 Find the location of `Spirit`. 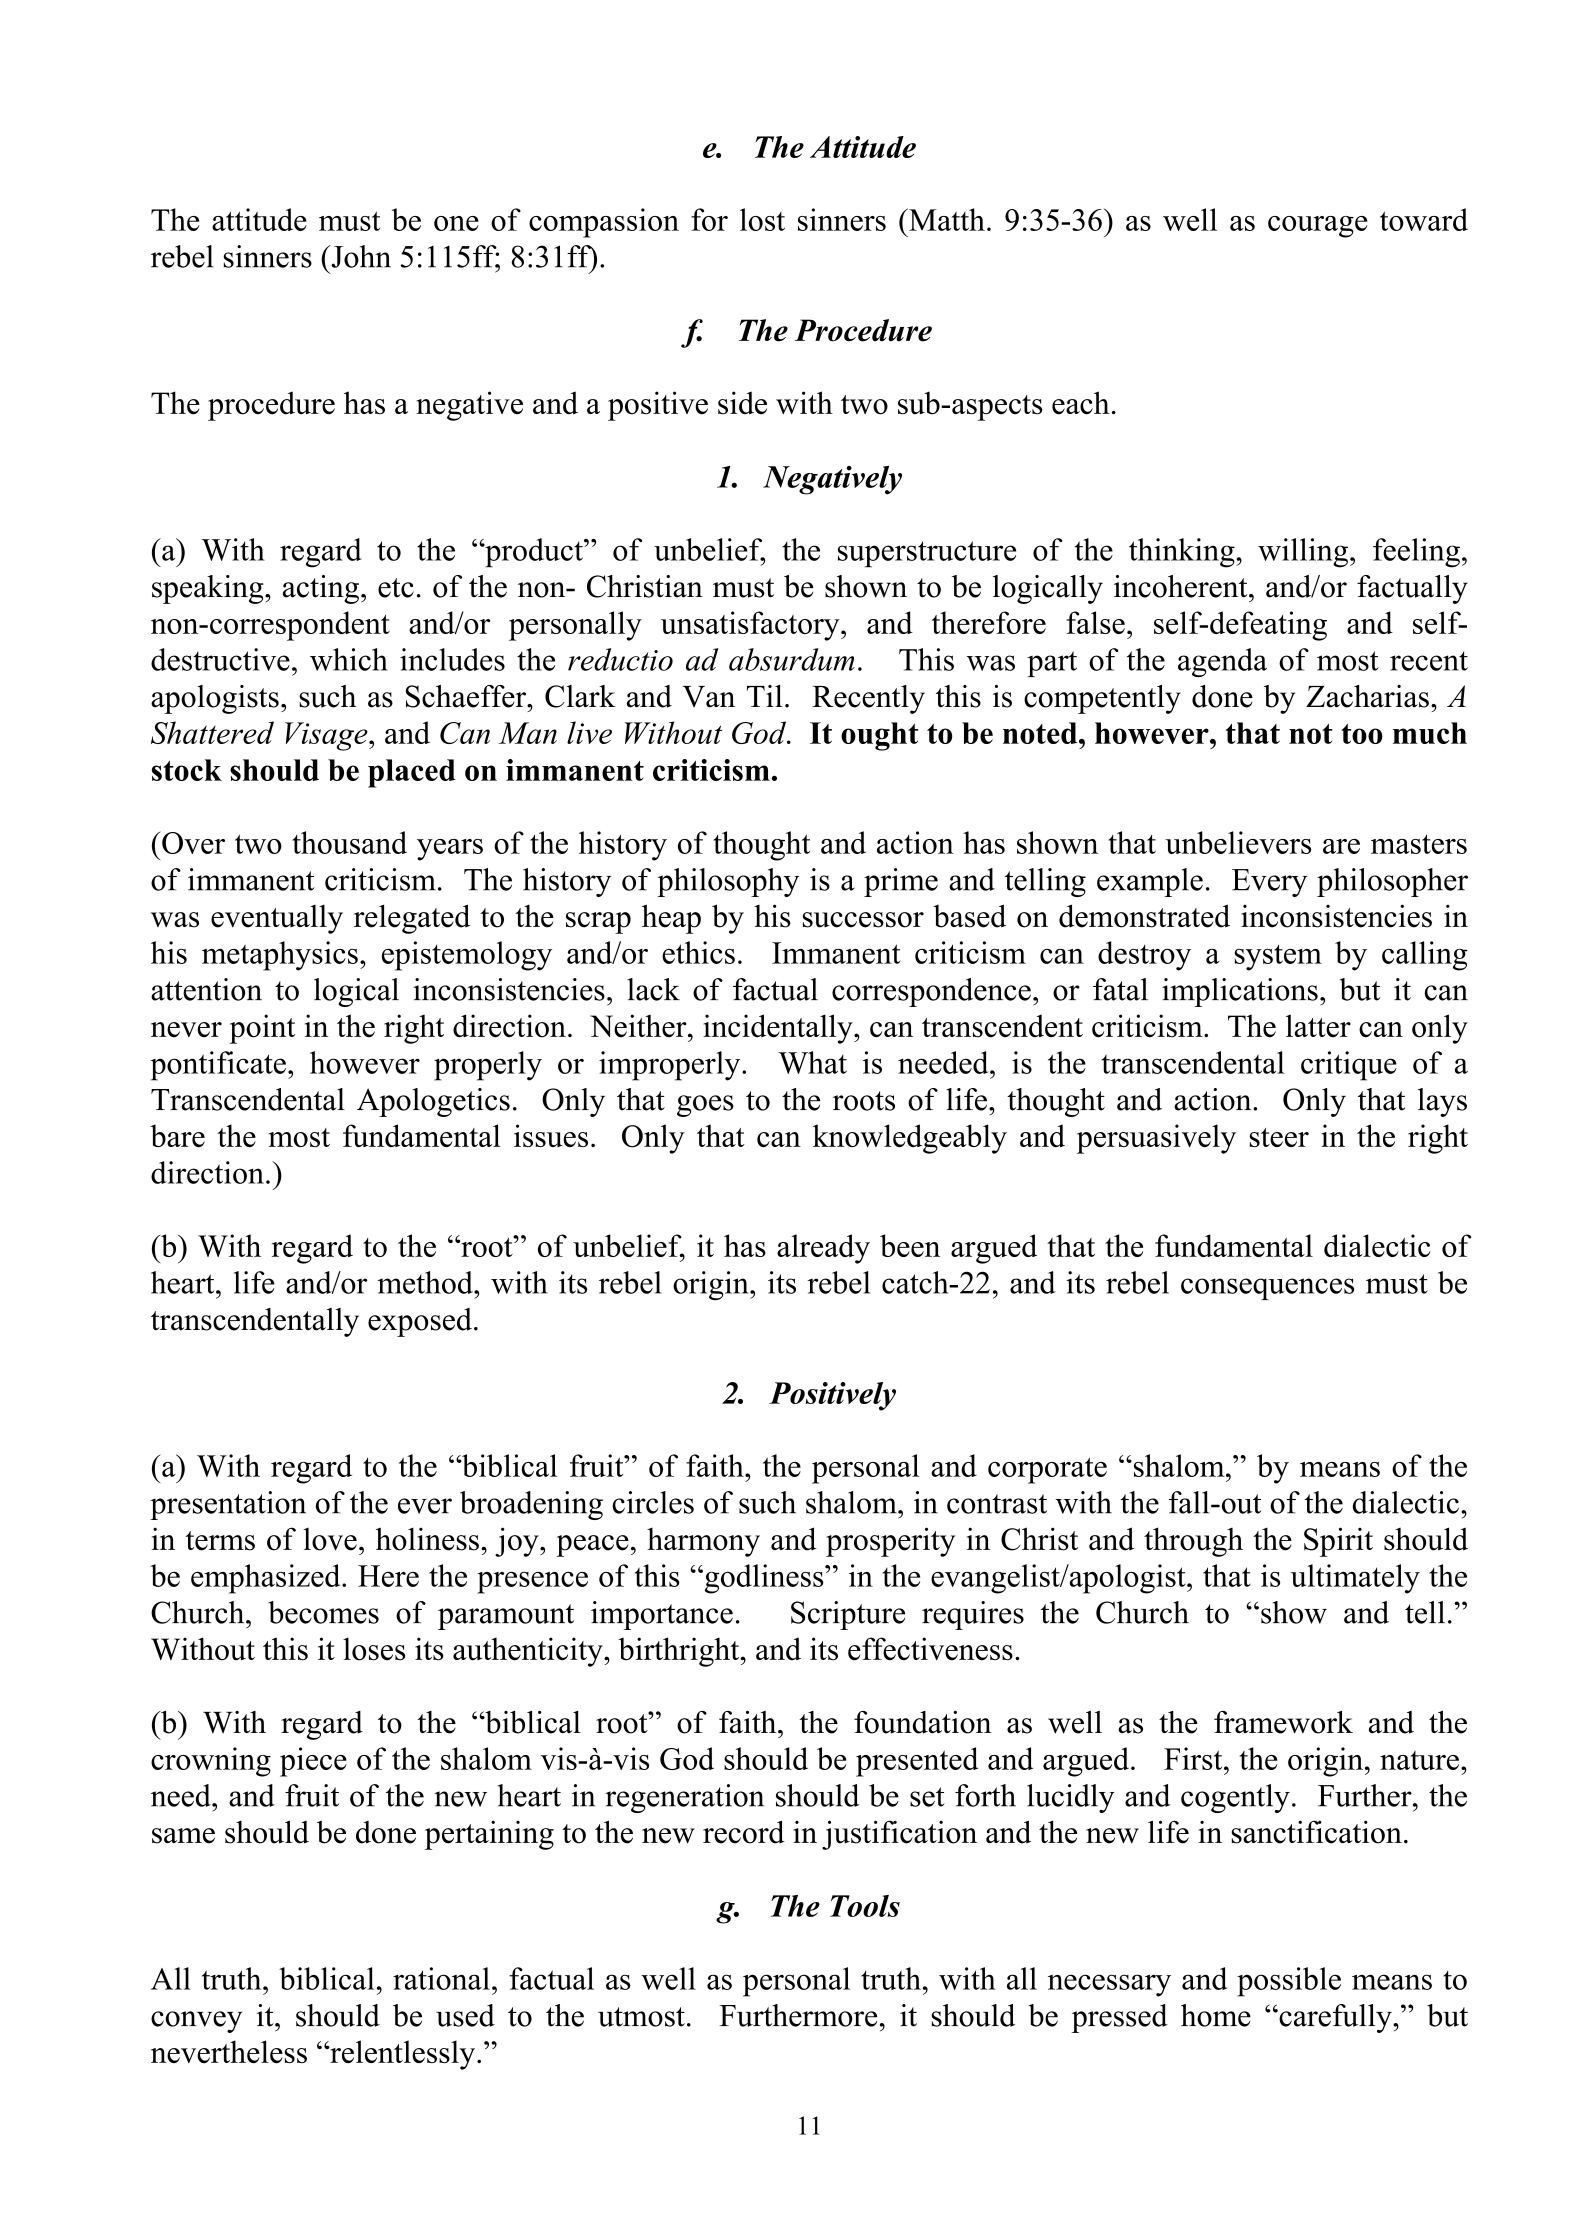

Spirit is located at coordinates (1338, 1542).
